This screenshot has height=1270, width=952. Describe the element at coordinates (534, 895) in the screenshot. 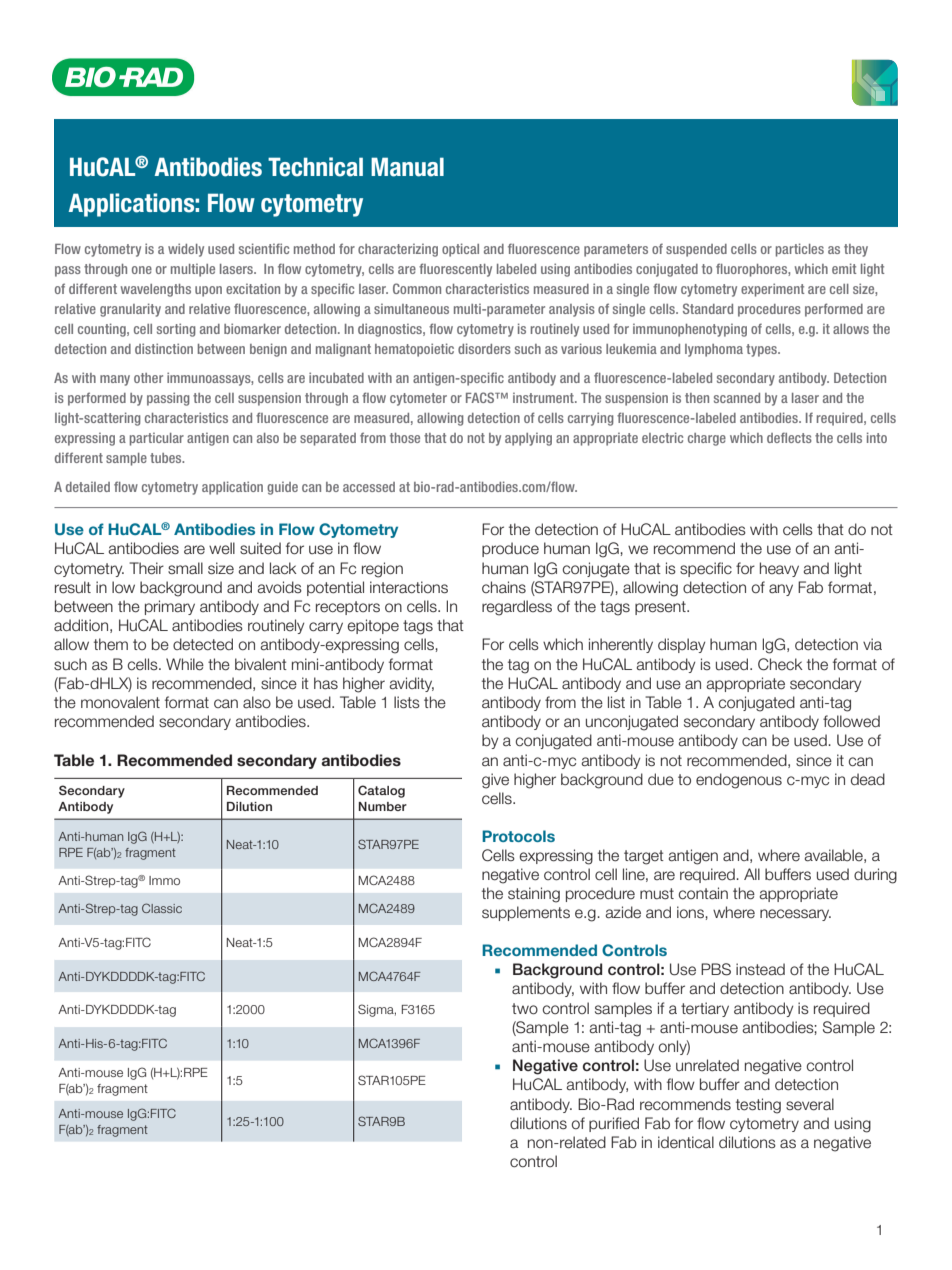

I see `staining` at that location.
